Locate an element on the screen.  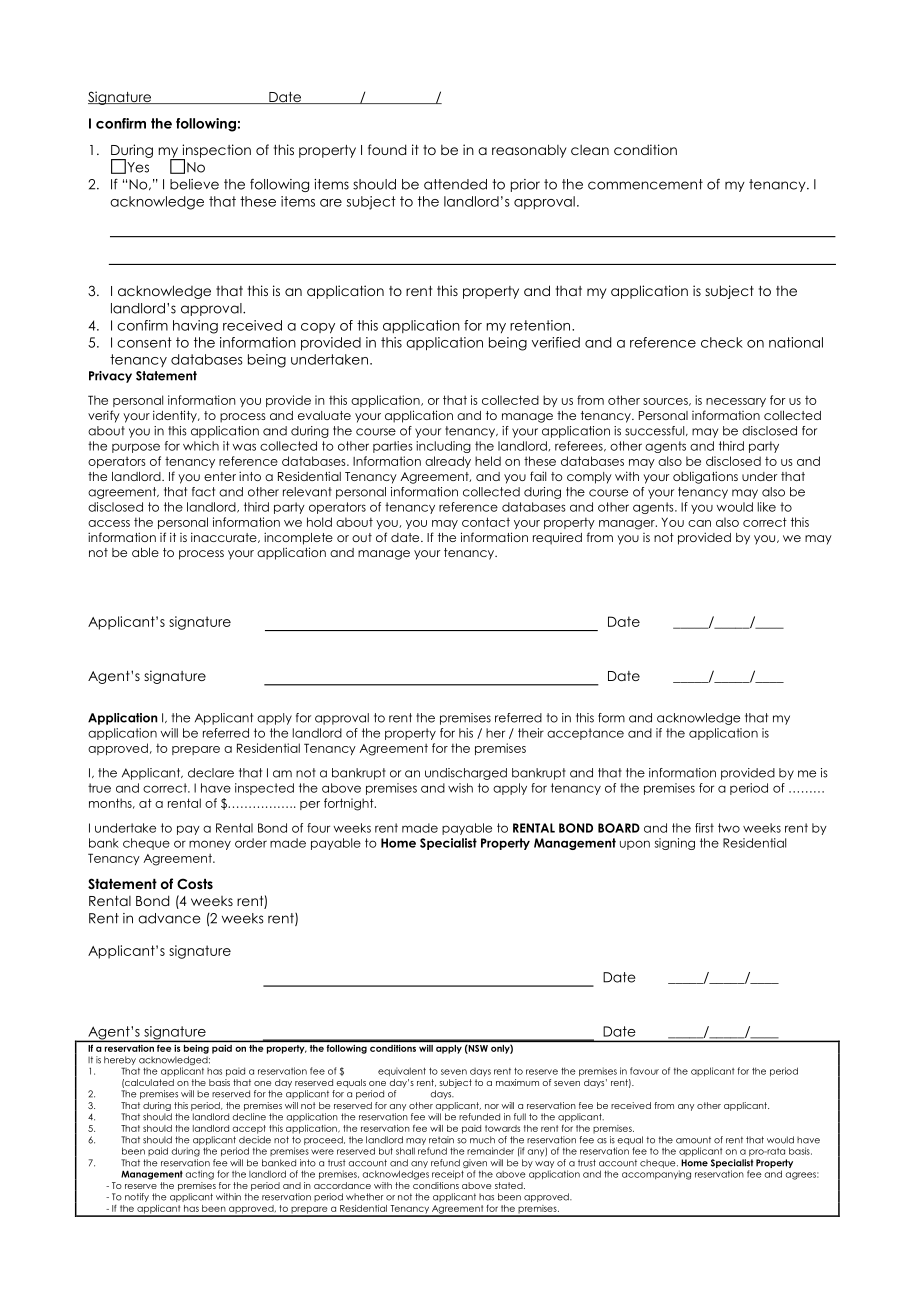
acting is located at coordinates (200, 1175).
